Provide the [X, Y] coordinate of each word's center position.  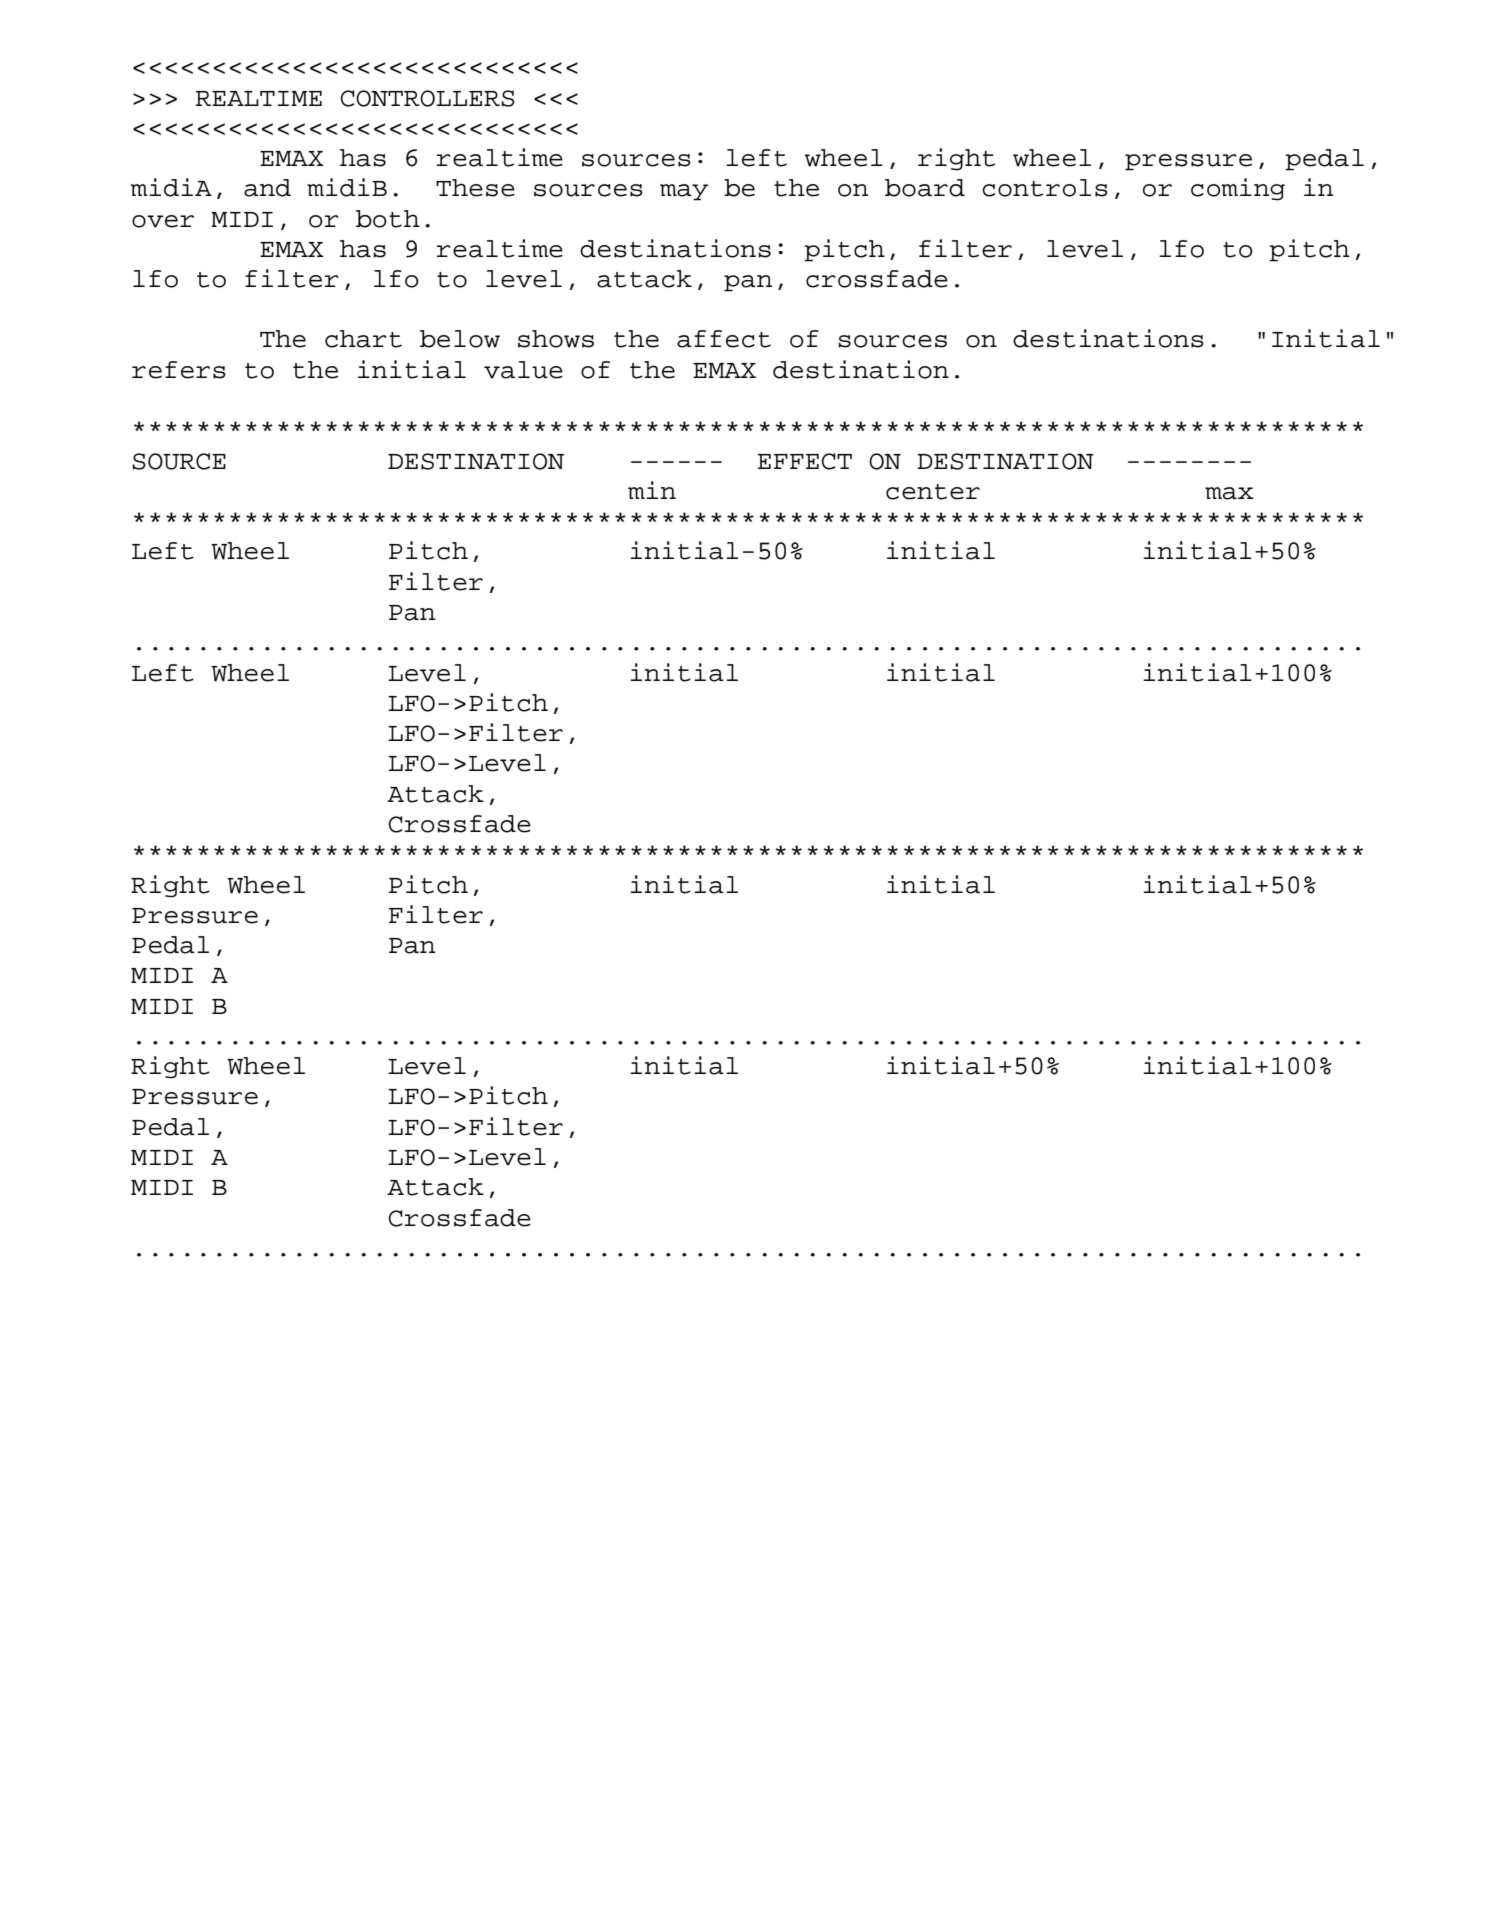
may [684, 192]
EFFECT [805, 461]
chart [363, 339]
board [925, 188]
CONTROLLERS [427, 98]
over [163, 221]
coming [1238, 189]
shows [556, 339]
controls [1045, 188]
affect [724, 339]
